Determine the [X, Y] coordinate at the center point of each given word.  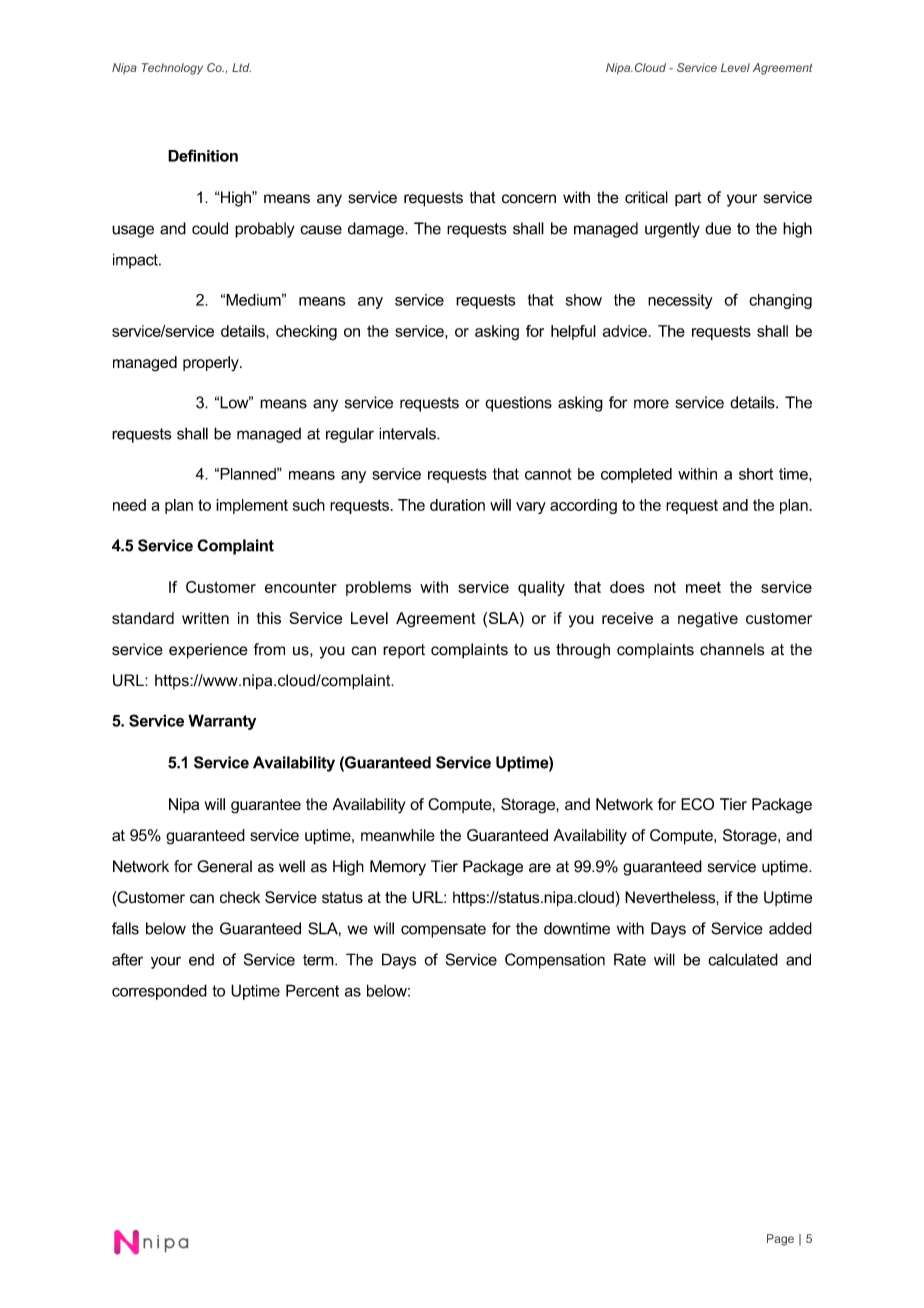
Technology [172, 69]
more [651, 404]
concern [529, 199]
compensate [443, 930]
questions [518, 404]
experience [208, 651]
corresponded [159, 992]
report [404, 651]
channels [732, 649]
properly [212, 364]
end [201, 960]
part [688, 199]
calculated [743, 959]
